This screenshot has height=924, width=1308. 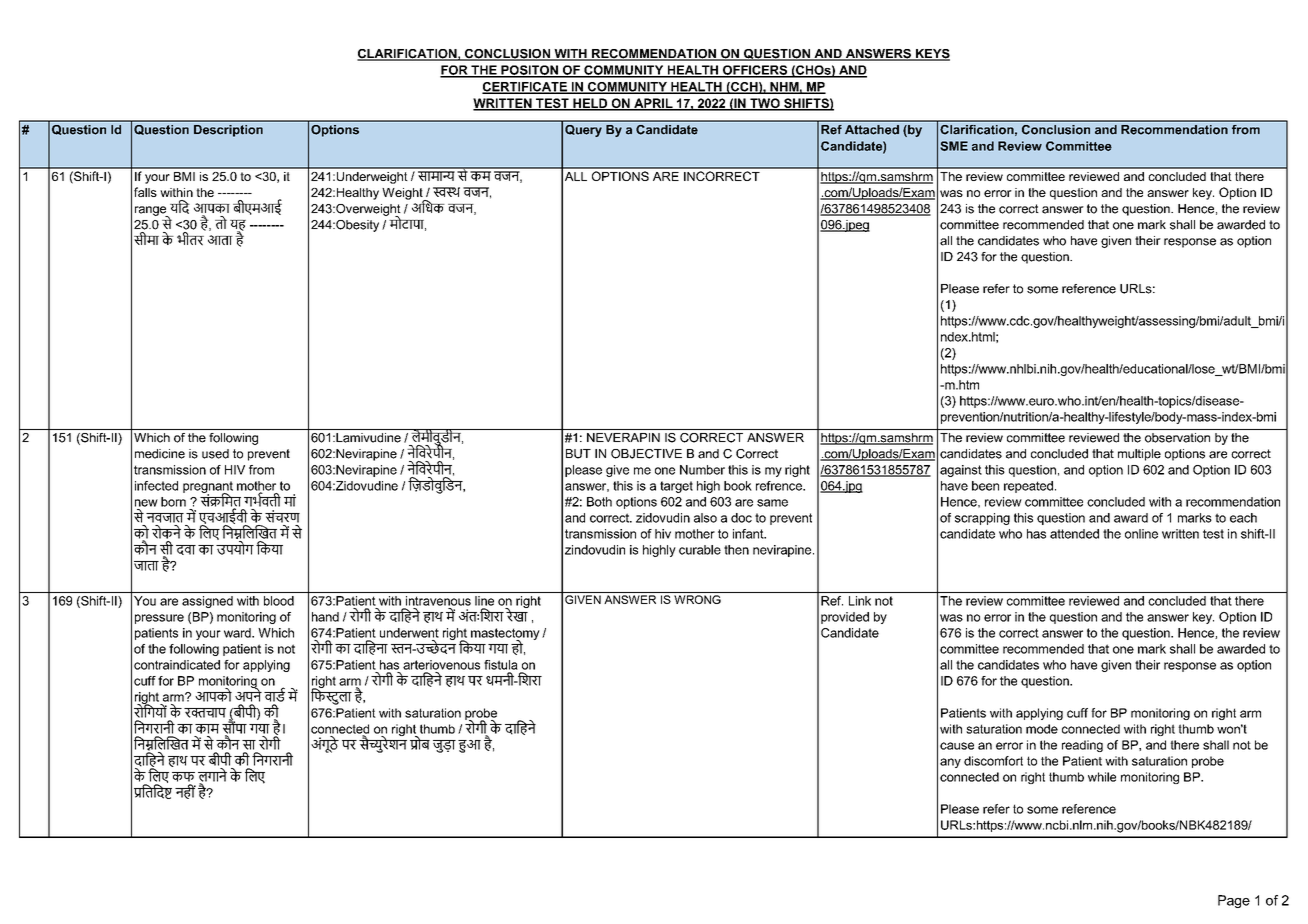 I want to click on observation, so click(x=1177, y=438).
